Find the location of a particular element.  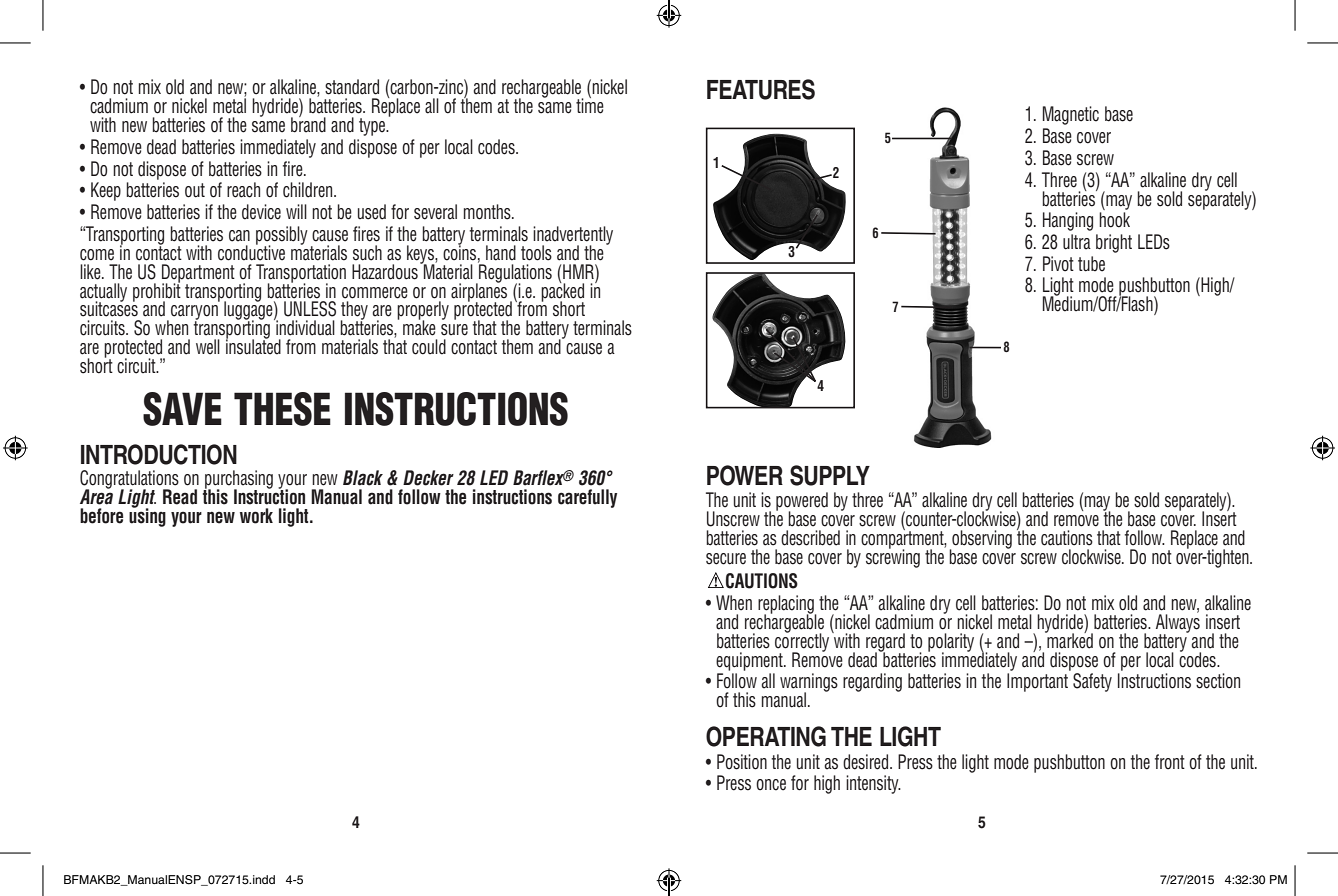

Magnetic is located at coordinates (1071, 115).
